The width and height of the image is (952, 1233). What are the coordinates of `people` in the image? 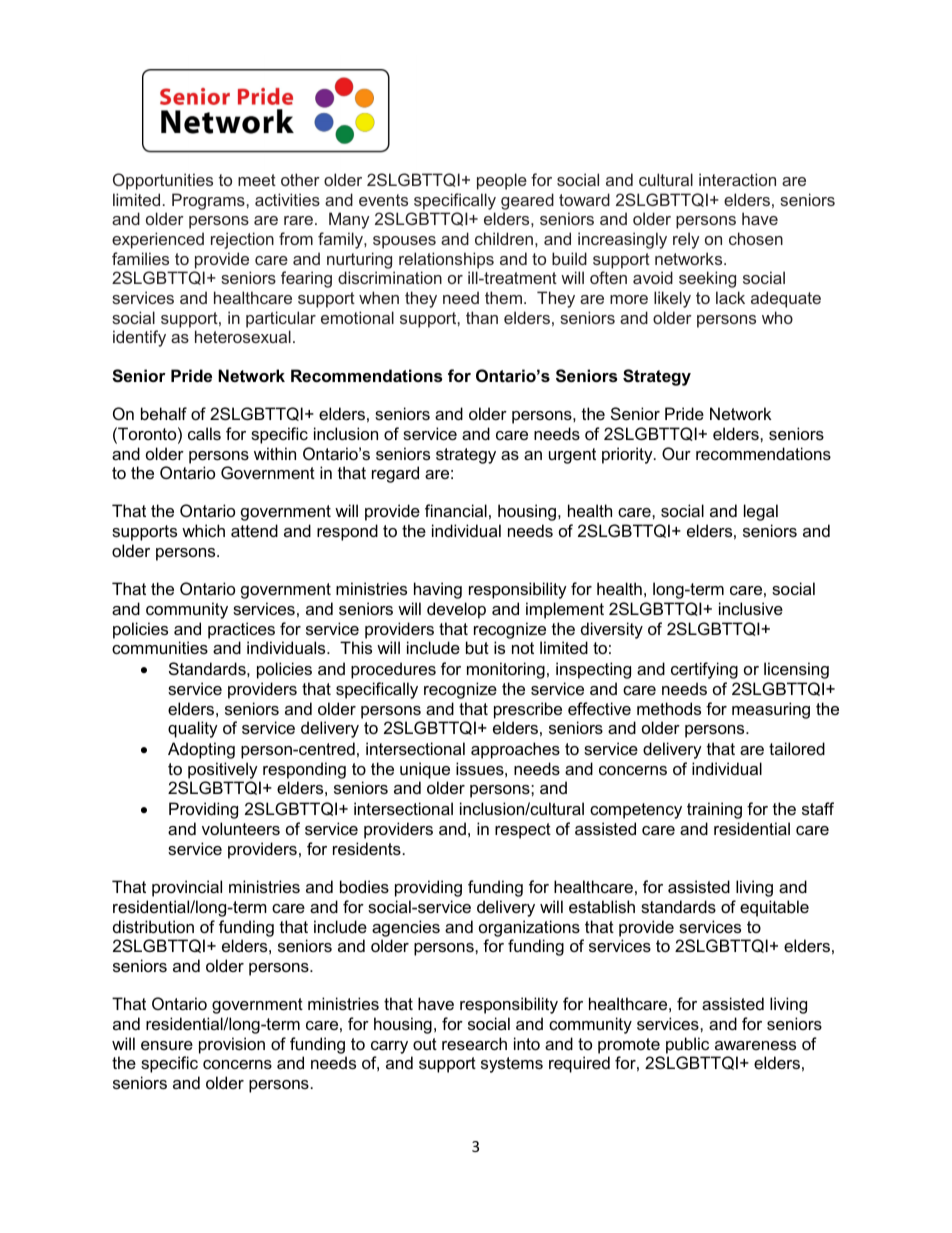 It's located at (502, 181).
